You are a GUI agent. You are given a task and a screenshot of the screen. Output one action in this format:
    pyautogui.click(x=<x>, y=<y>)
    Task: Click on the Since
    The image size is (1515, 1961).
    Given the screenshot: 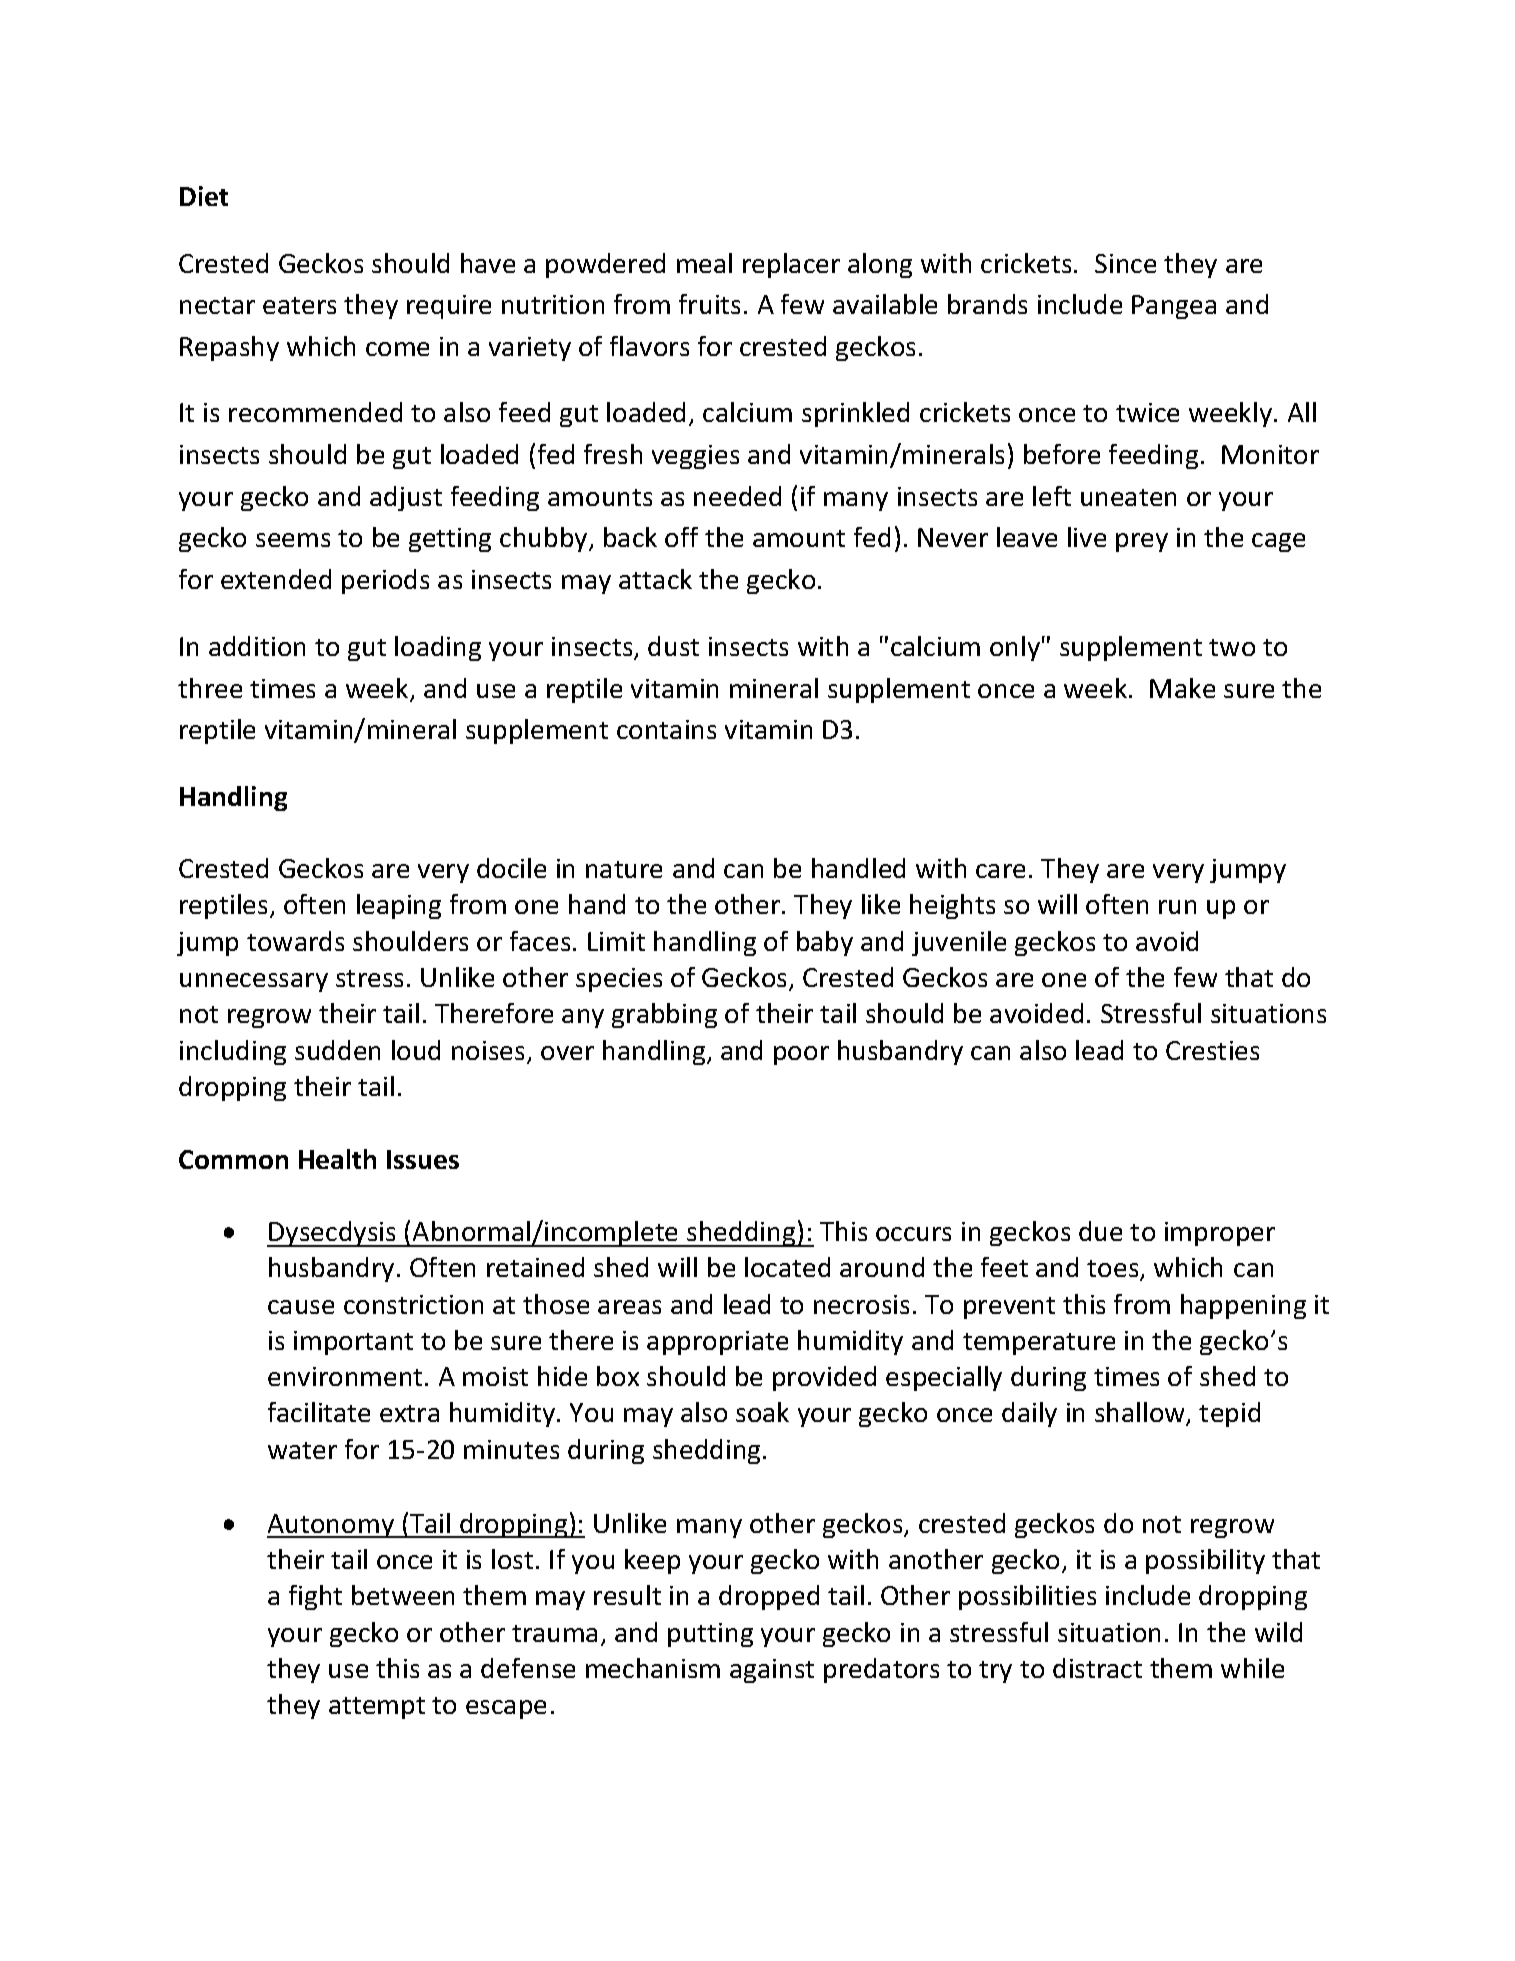 What is the action you would take?
    pyautogui.click(x=1125, y=263)
